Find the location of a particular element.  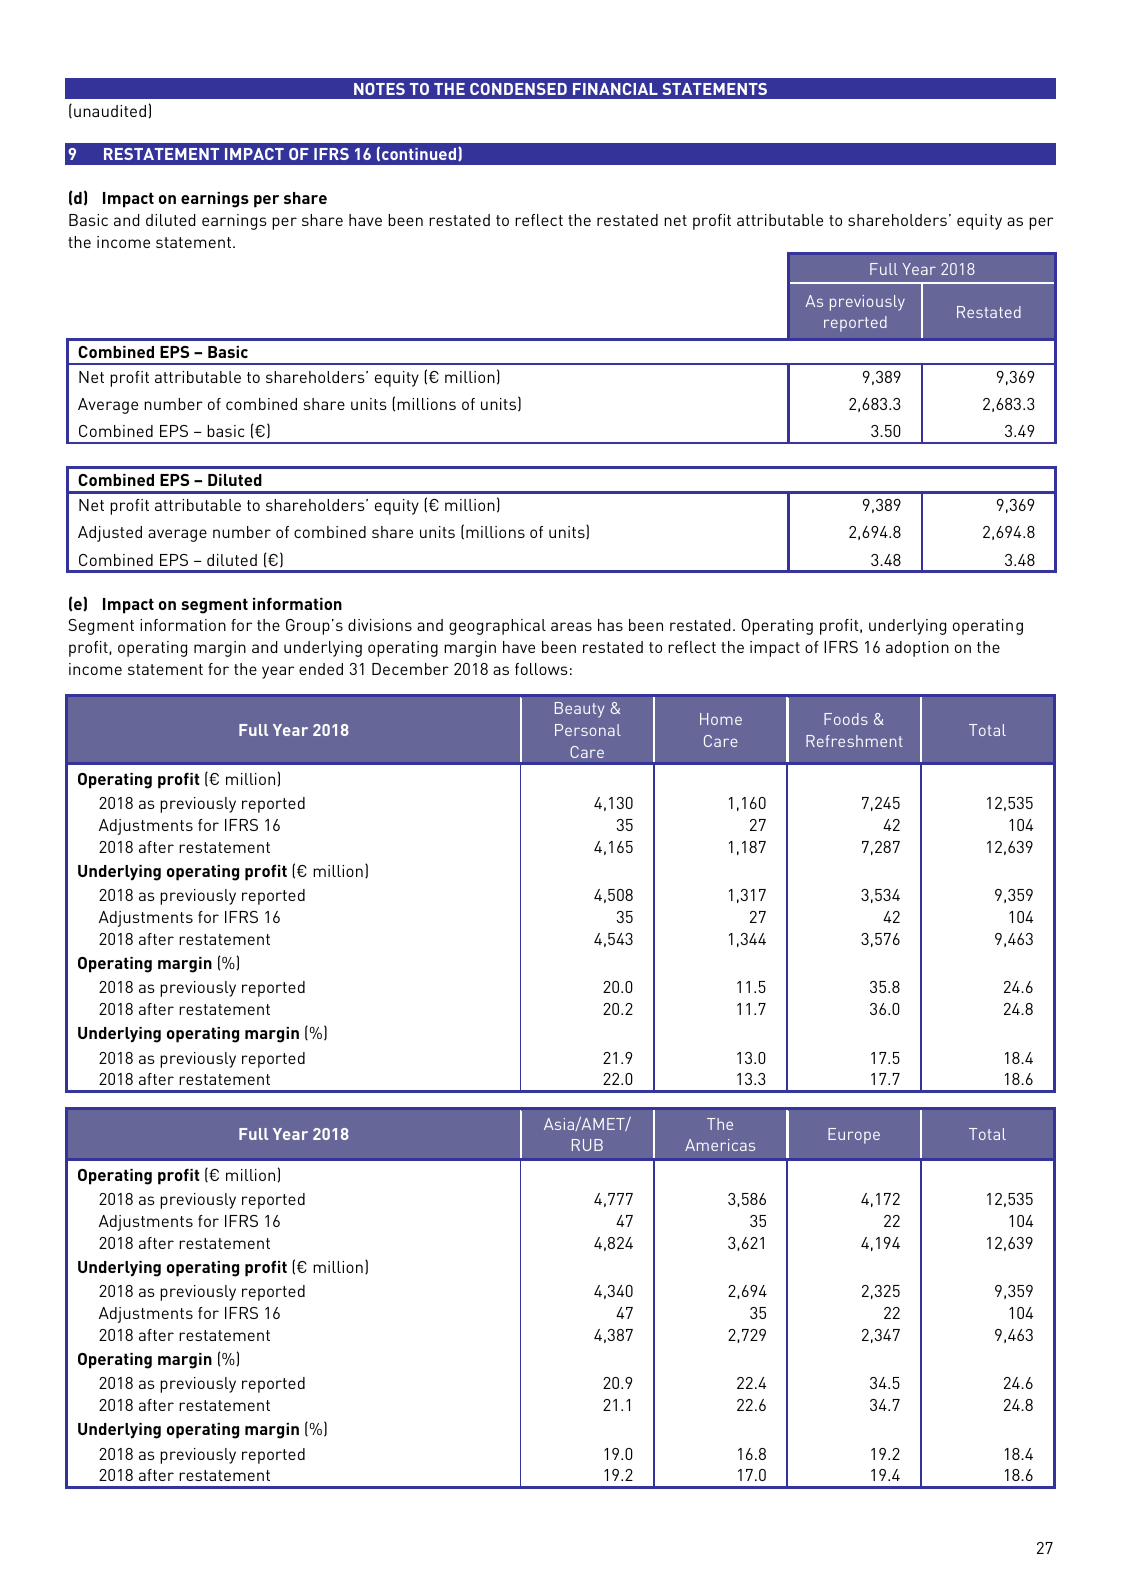

RUB is located at coordinates (587, 1145).
